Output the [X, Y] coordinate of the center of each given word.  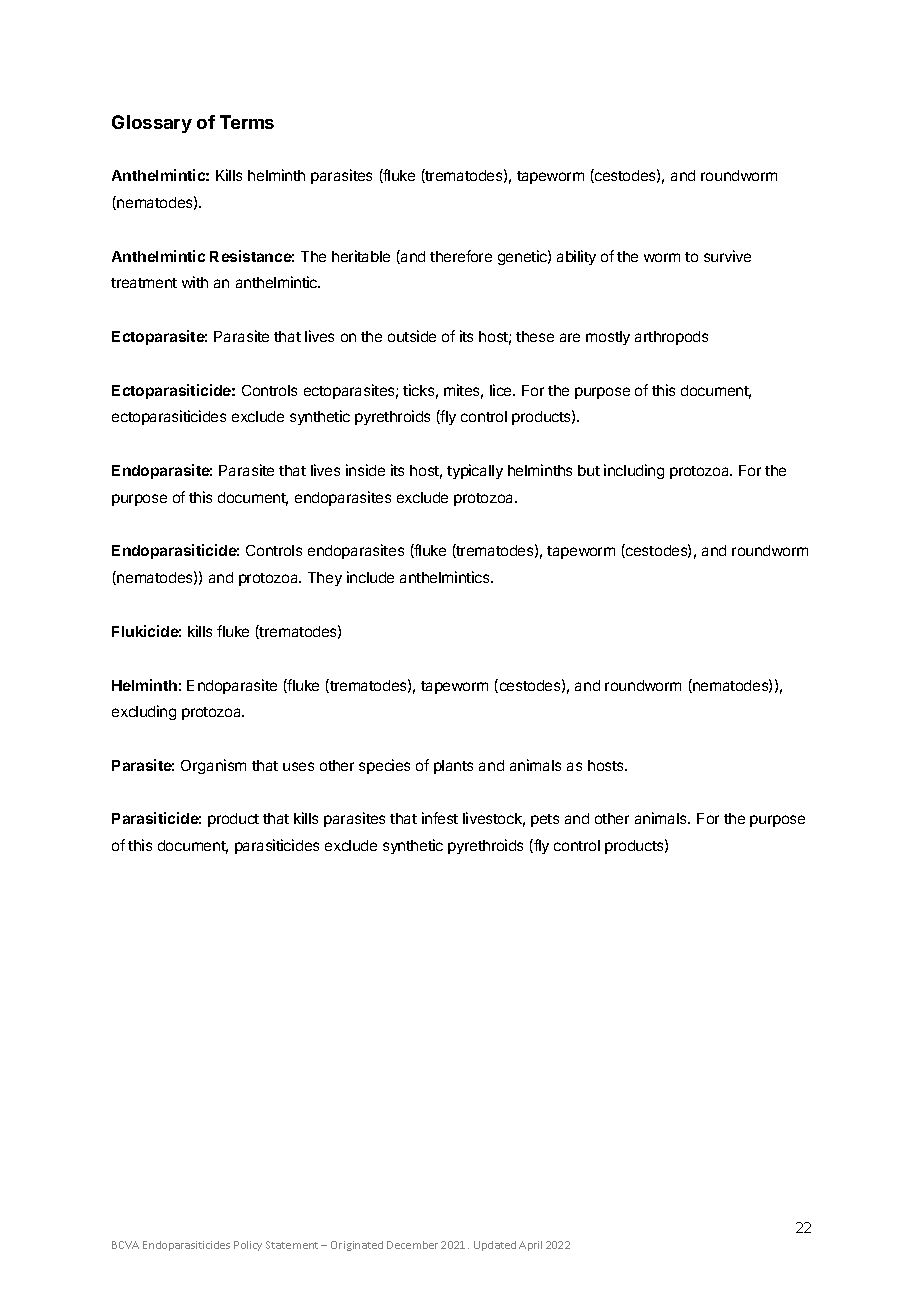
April [530, 1246]
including [634, 471]
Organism [213, 766]
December [412, 1245]
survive [727, 256]
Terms [247, 122]
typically [475, 471]
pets [545, 820]
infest [440, 818]
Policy [248, 1246]
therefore [461, 256]
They [325, 579]
